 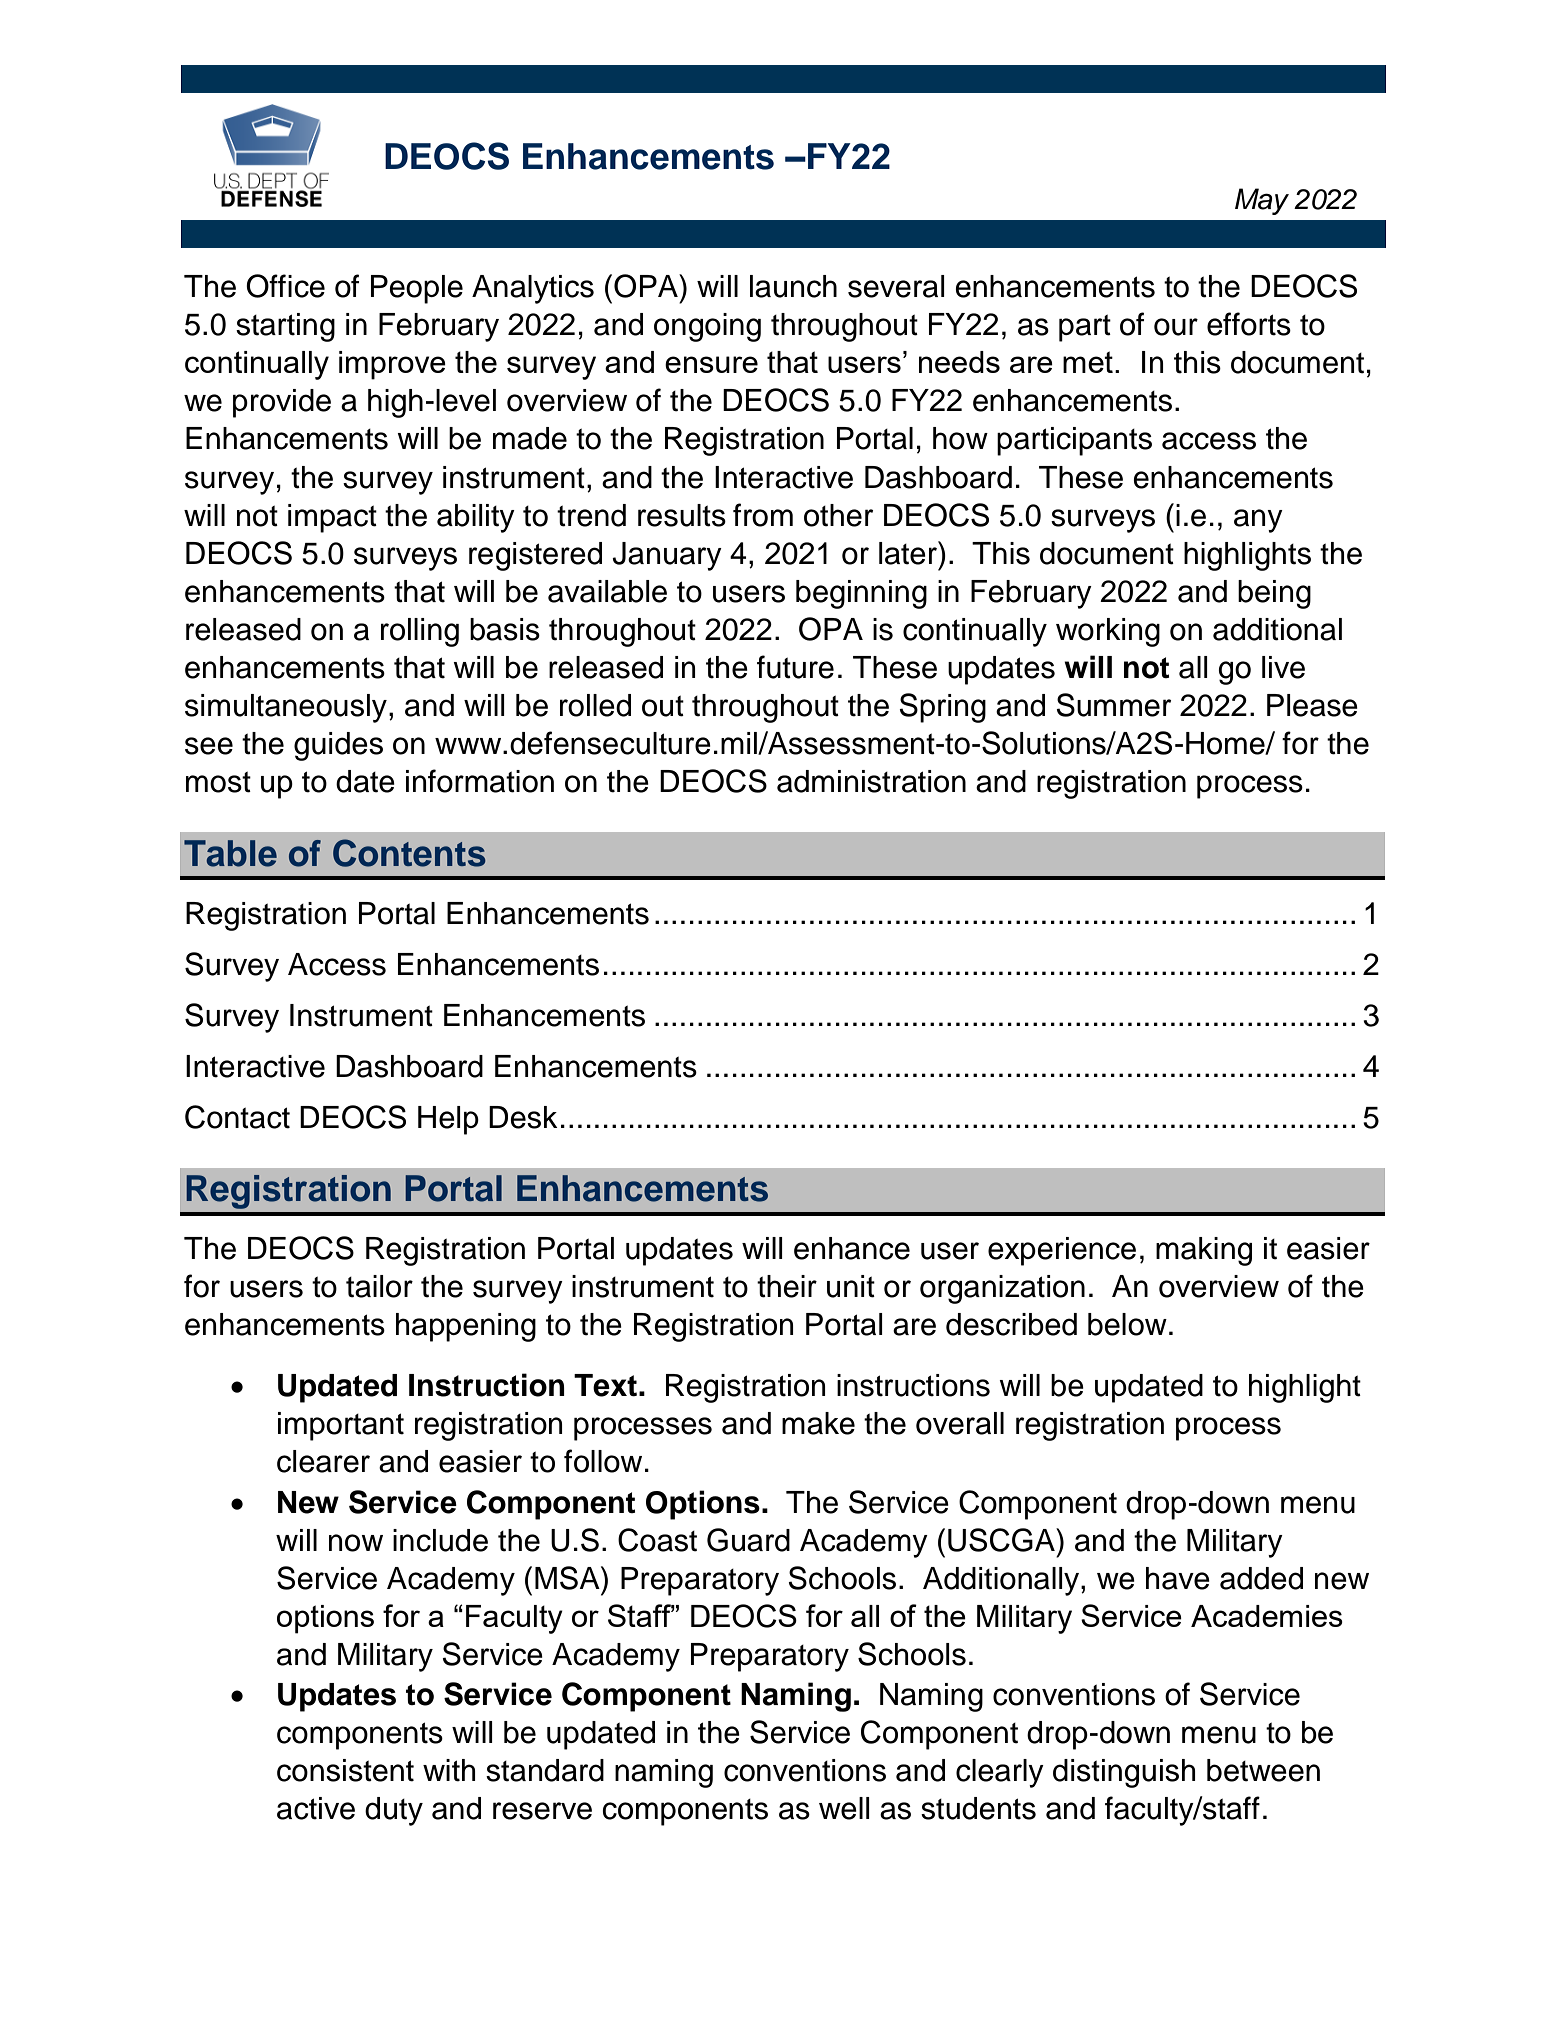 What do you see at coordinates (285, 286) in the document?
I see `Office` at bounding box center [285, 286].
